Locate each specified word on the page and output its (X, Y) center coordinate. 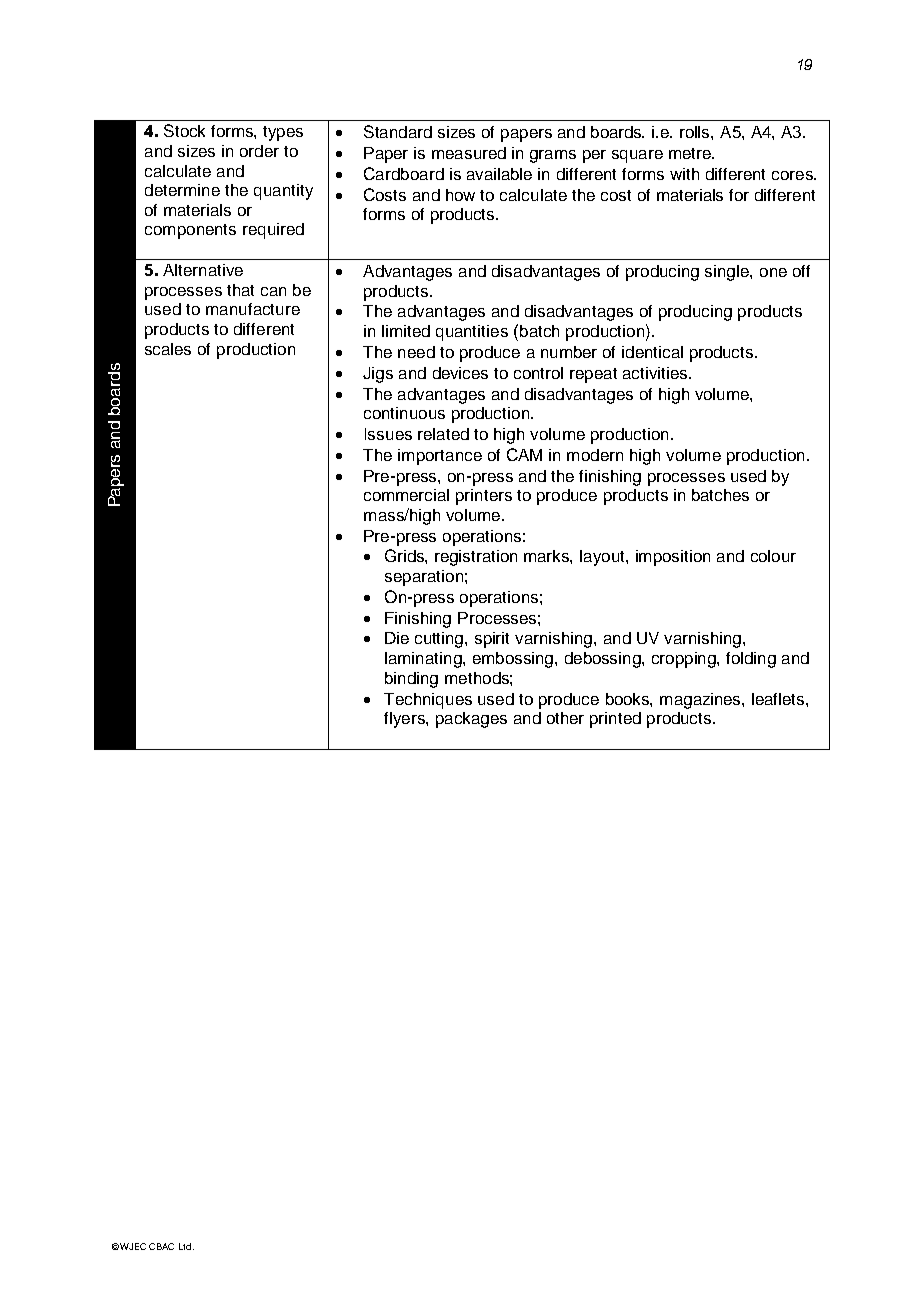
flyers (405, 720)
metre (691, 153)
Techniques (428, 701)
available (499, 174)
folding (751, 660)
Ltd (186, 1246)
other (565, 718)
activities (656, 373)
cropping (685, 660)
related (443, 434)
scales (168, 349)
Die (397, 638)
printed (615, 720)
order (259, 151)
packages (471, 720)
